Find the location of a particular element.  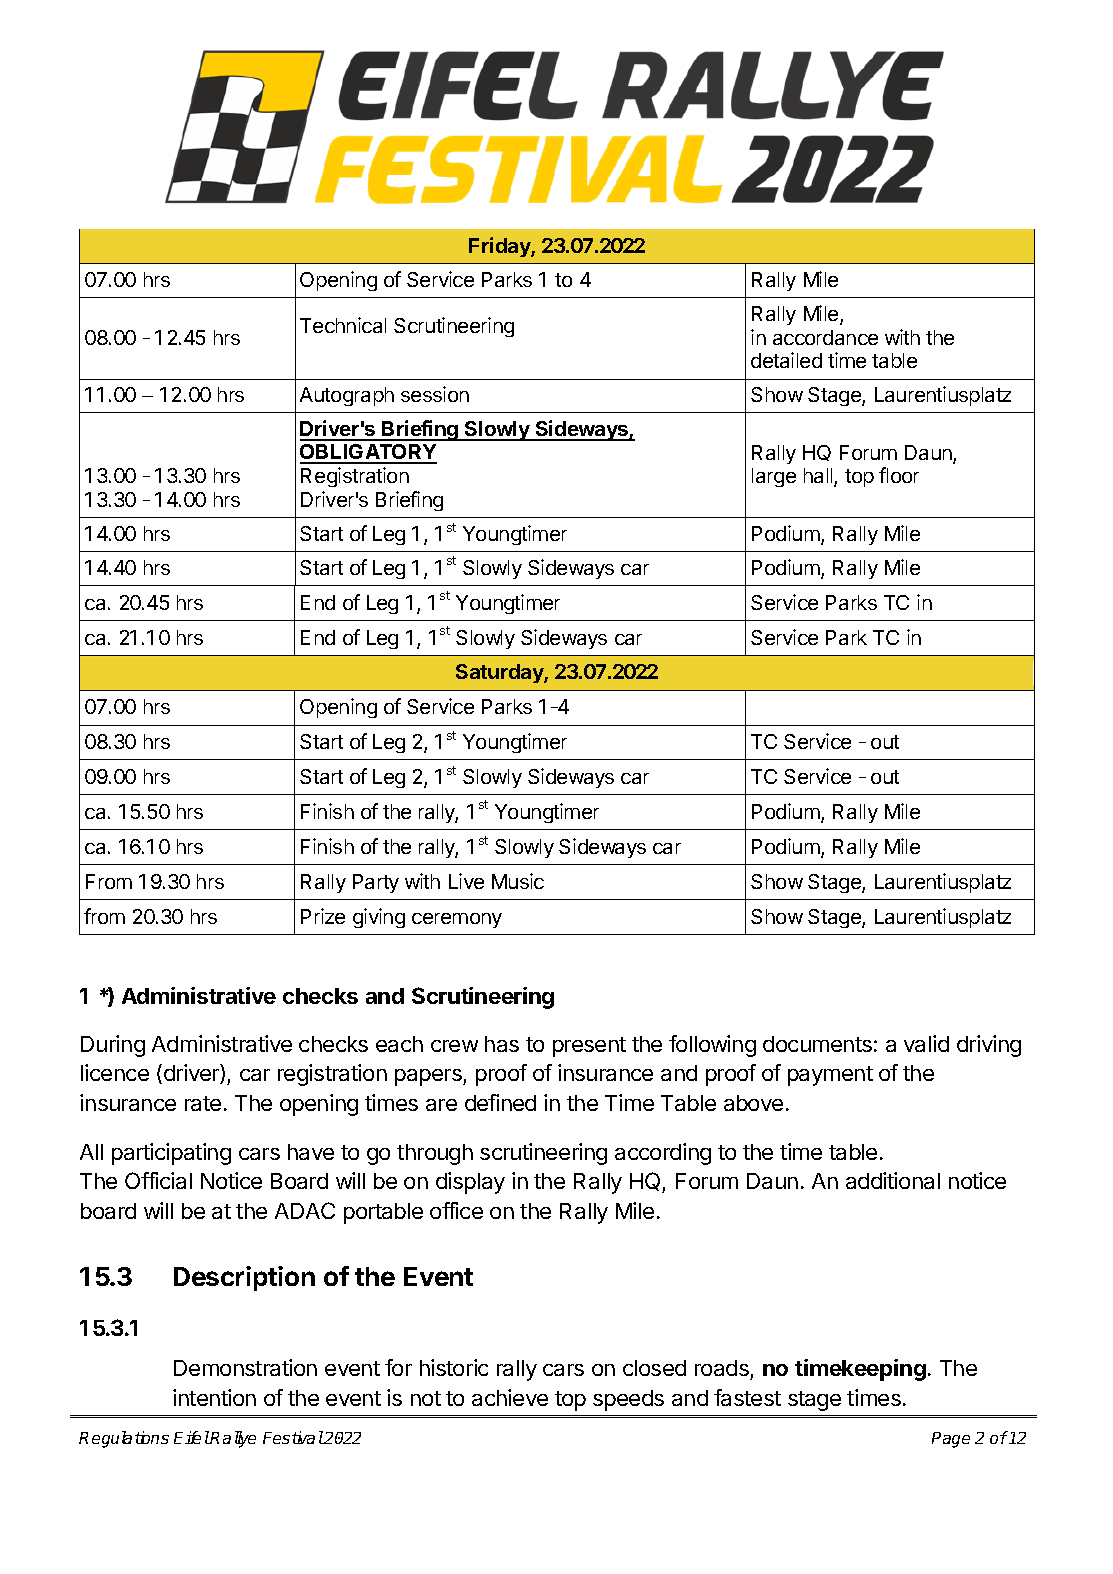

Prize is located at coordinates (323, 916).
